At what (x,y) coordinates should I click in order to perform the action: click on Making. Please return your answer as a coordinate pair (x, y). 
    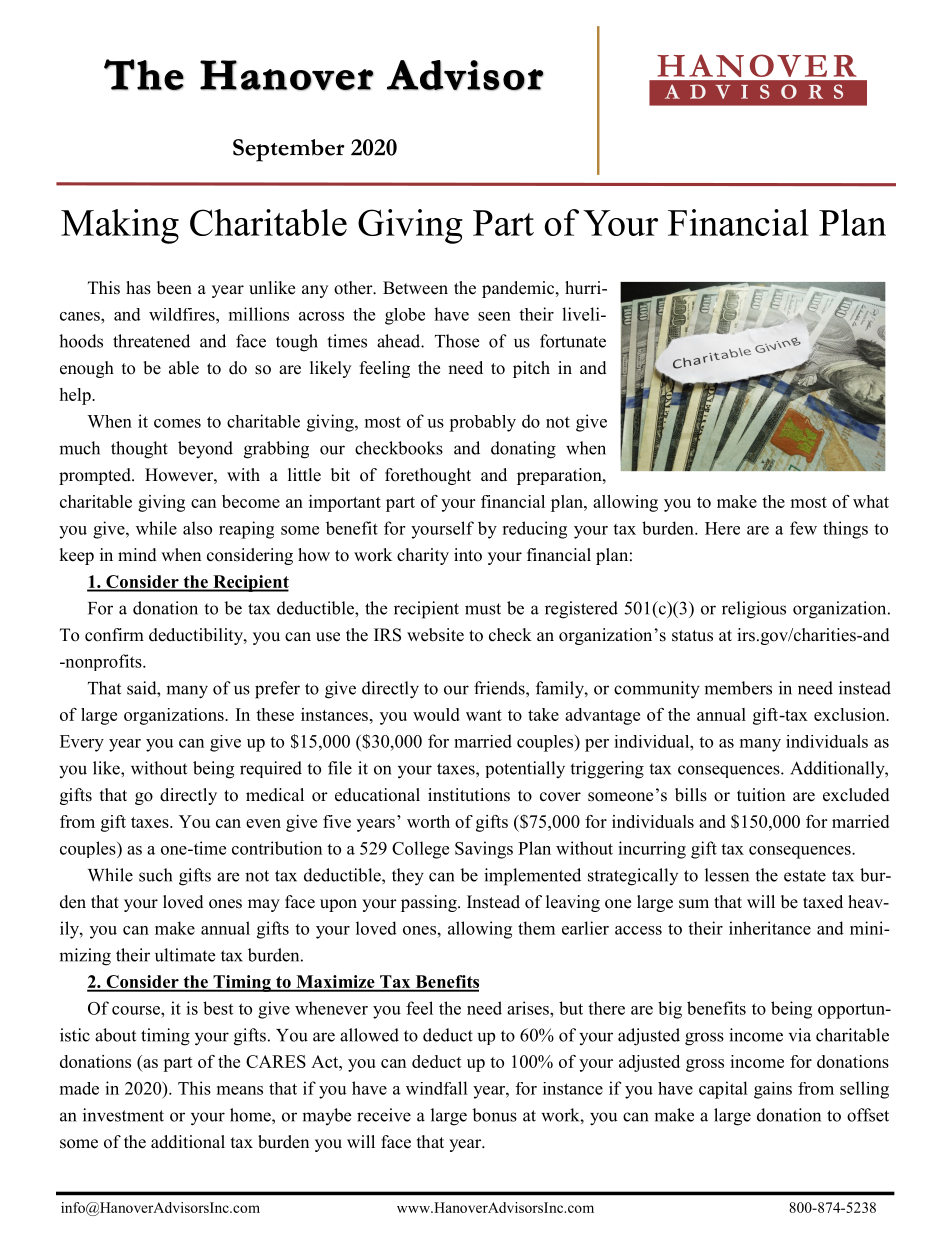
    Looking at the image, I should click on (120, 226).
